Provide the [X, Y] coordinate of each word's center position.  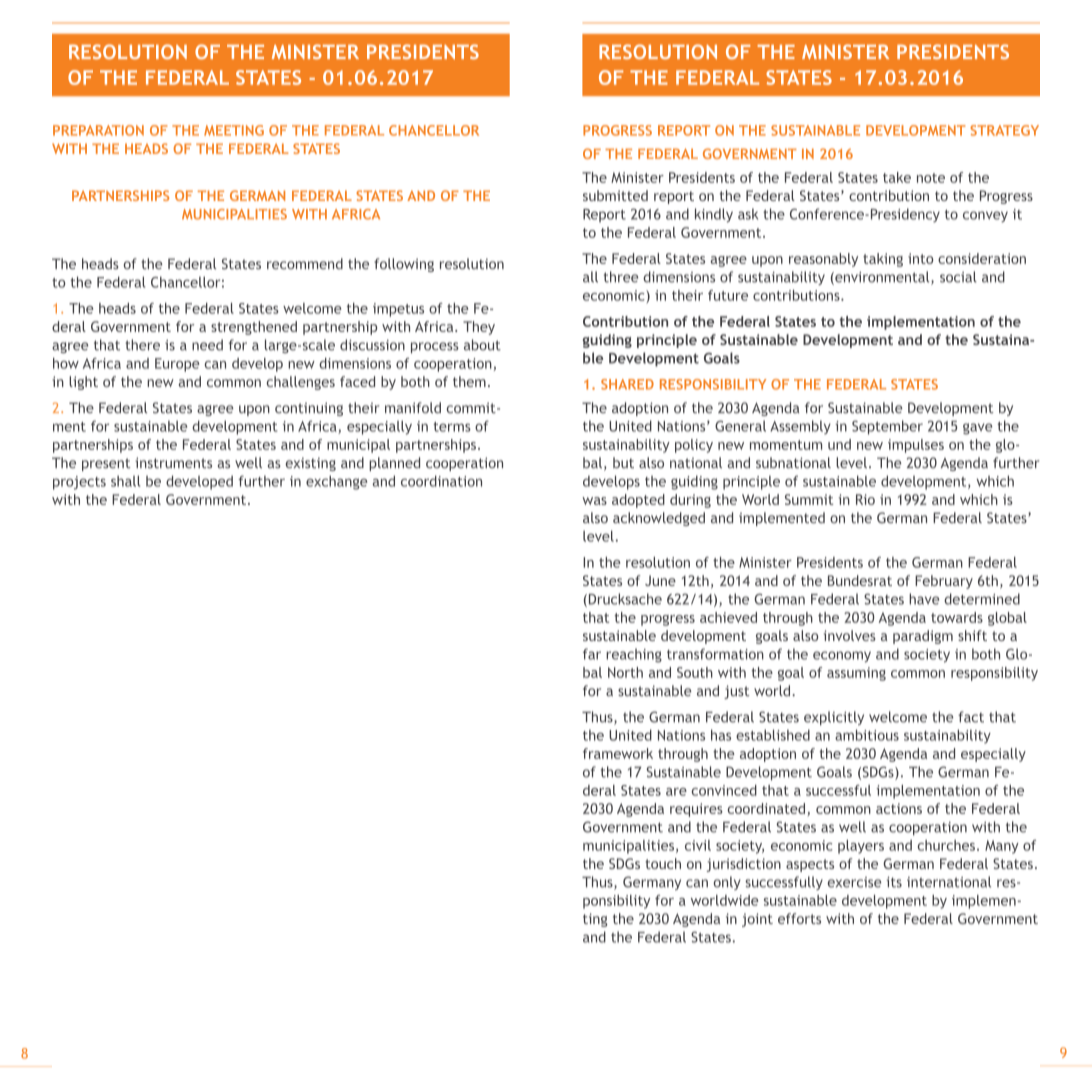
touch [663, 863]
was [594, 501]
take [897, 177]
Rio [865, 499]
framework [618, 753]
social [958, 277]
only [727, 883]
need [207, 345]
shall [125, 481]
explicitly [834, 718]
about [482, 345]
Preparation [98, 130]
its [894, 882]
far [592, 654]
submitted [615, 195]
